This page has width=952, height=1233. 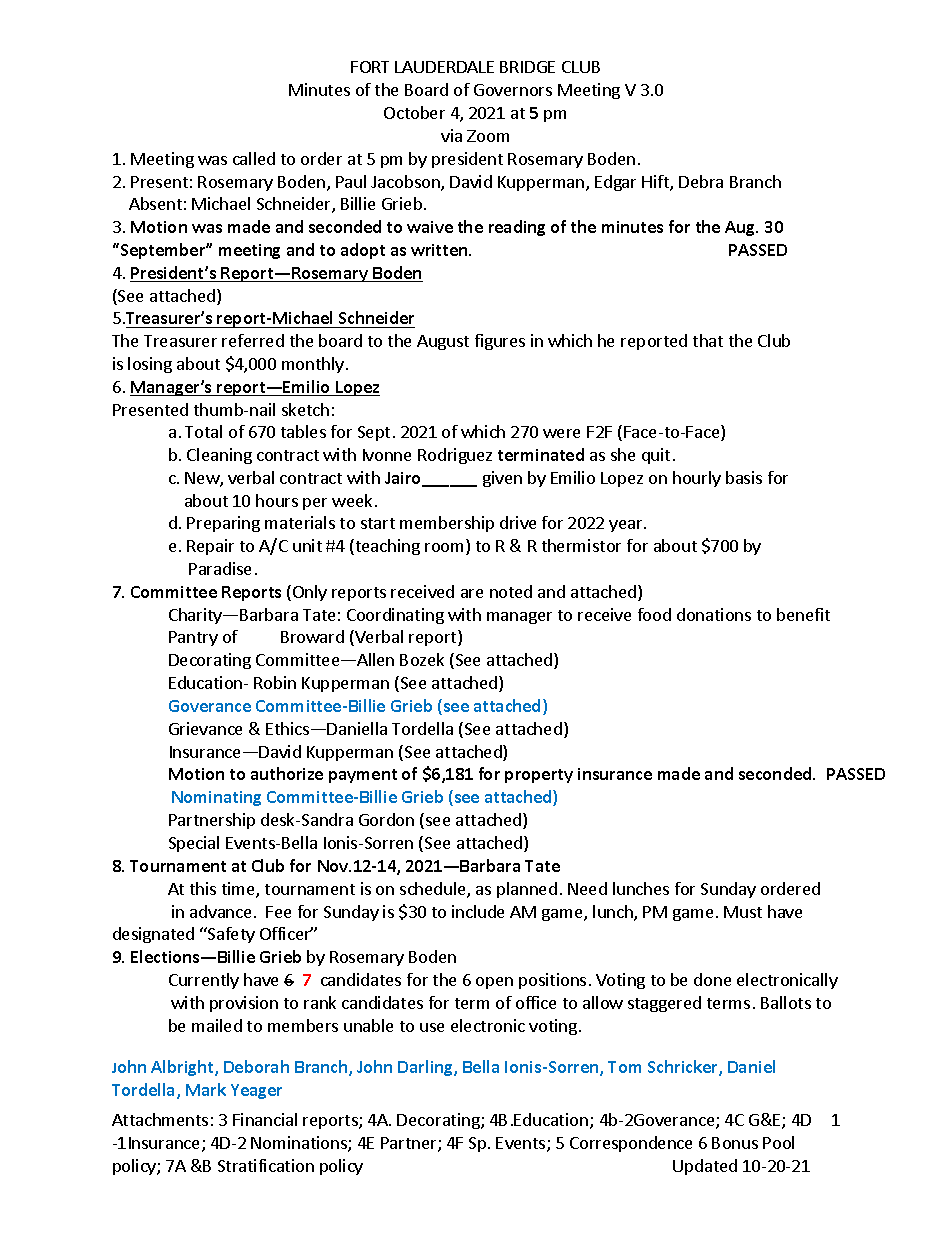 I want to click on Governors, so click(x=513, y=90).
